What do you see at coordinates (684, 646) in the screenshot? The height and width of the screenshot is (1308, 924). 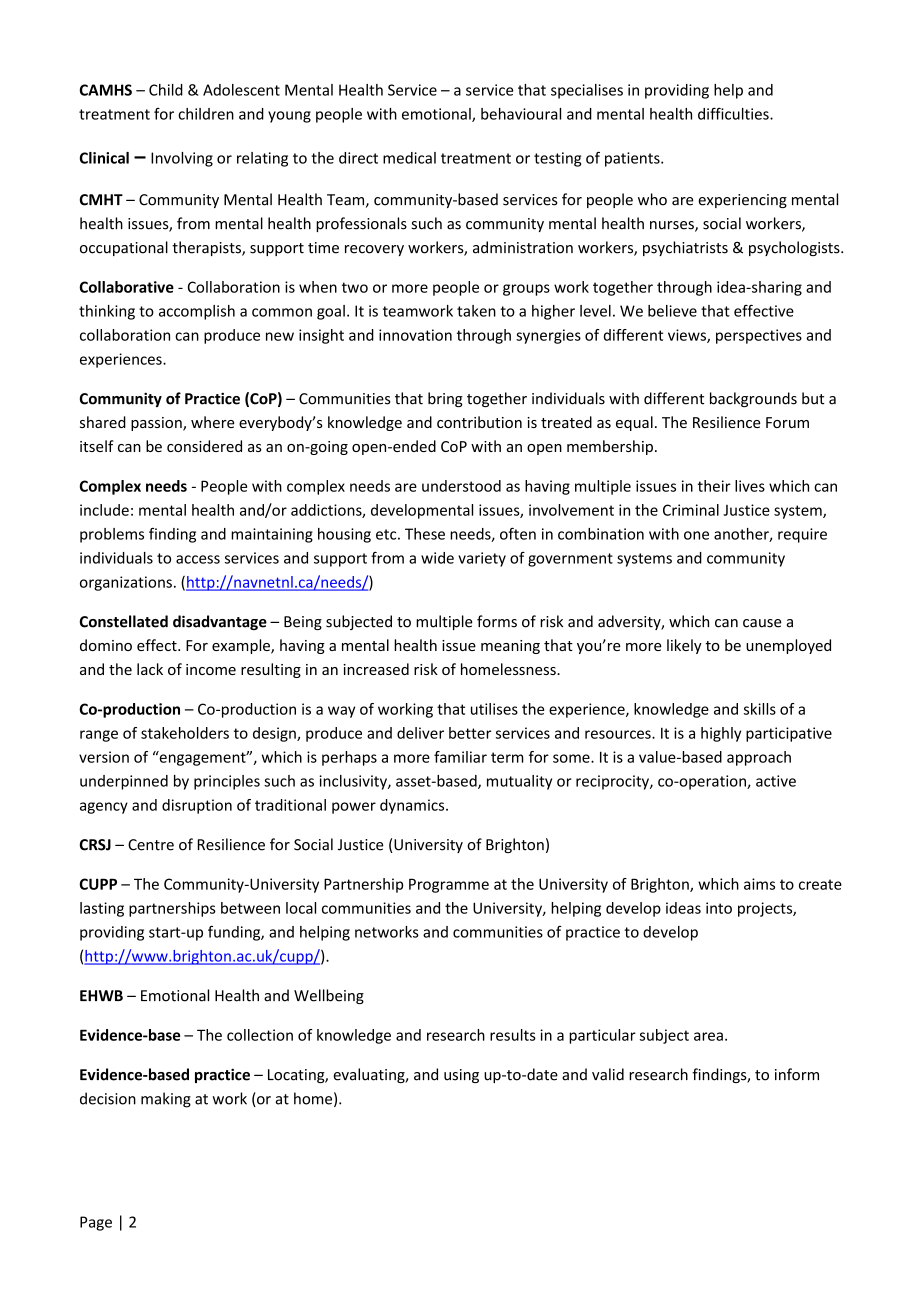 I see `likely` at bounding box center [684, 646].
